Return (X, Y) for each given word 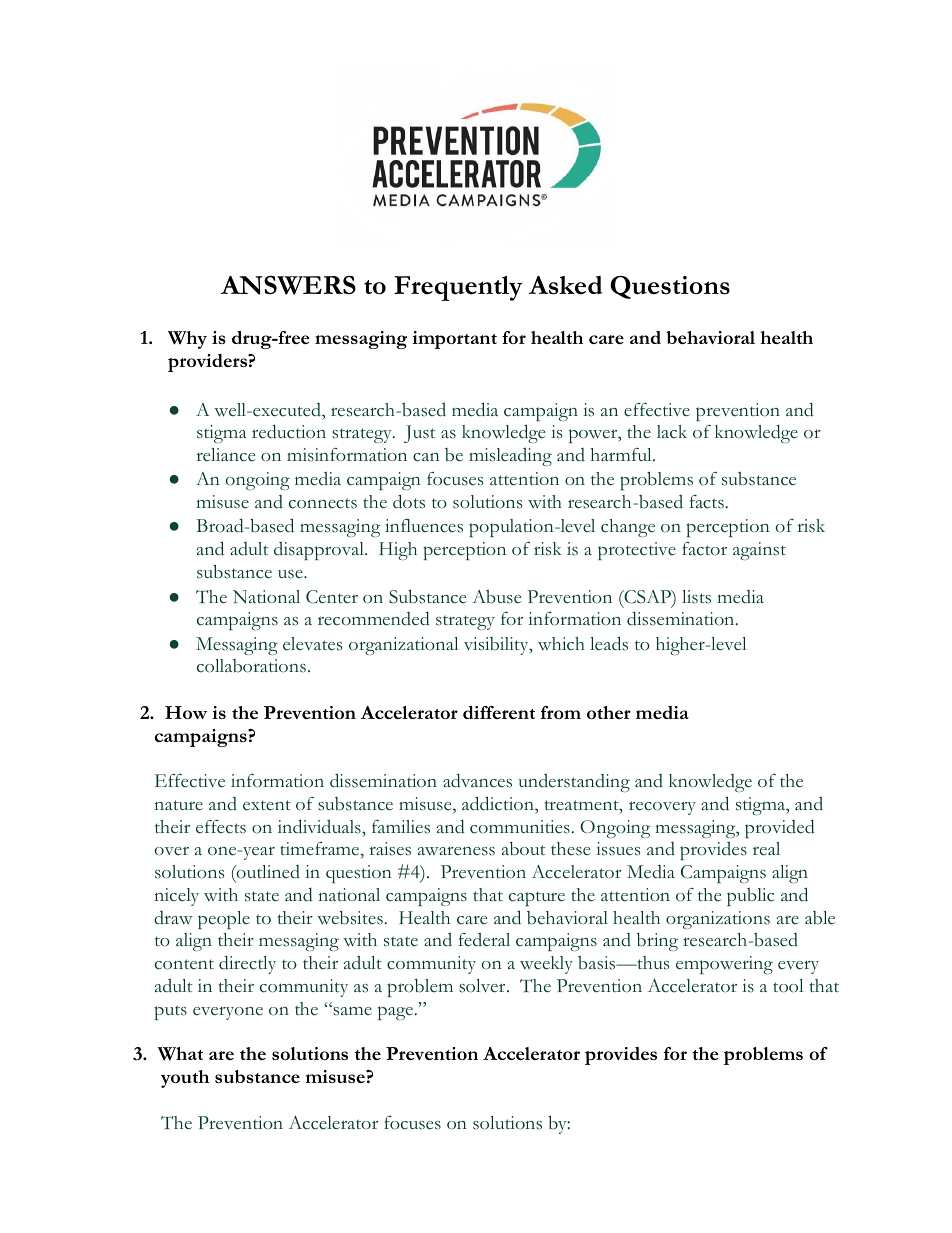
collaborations (251, 666)
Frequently (458, 288)
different (499, 712)
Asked (566, 285)
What (180, 1054)
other (609, 712)
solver (483, 986)
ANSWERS (288, 285)
